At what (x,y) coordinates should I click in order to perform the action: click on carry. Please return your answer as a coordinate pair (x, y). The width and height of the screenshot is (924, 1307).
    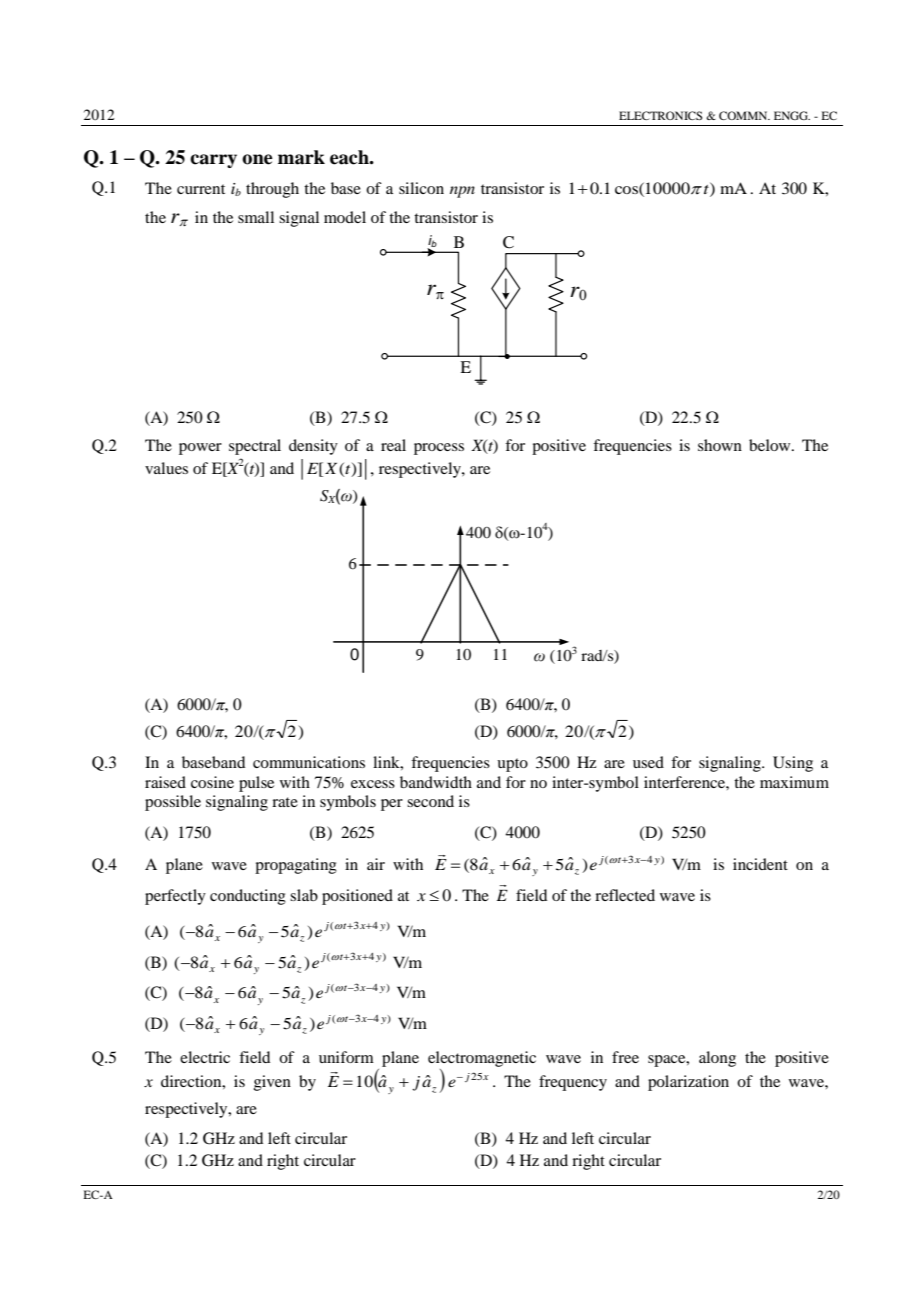
    Looking at the image, I should click on (213, 161).
